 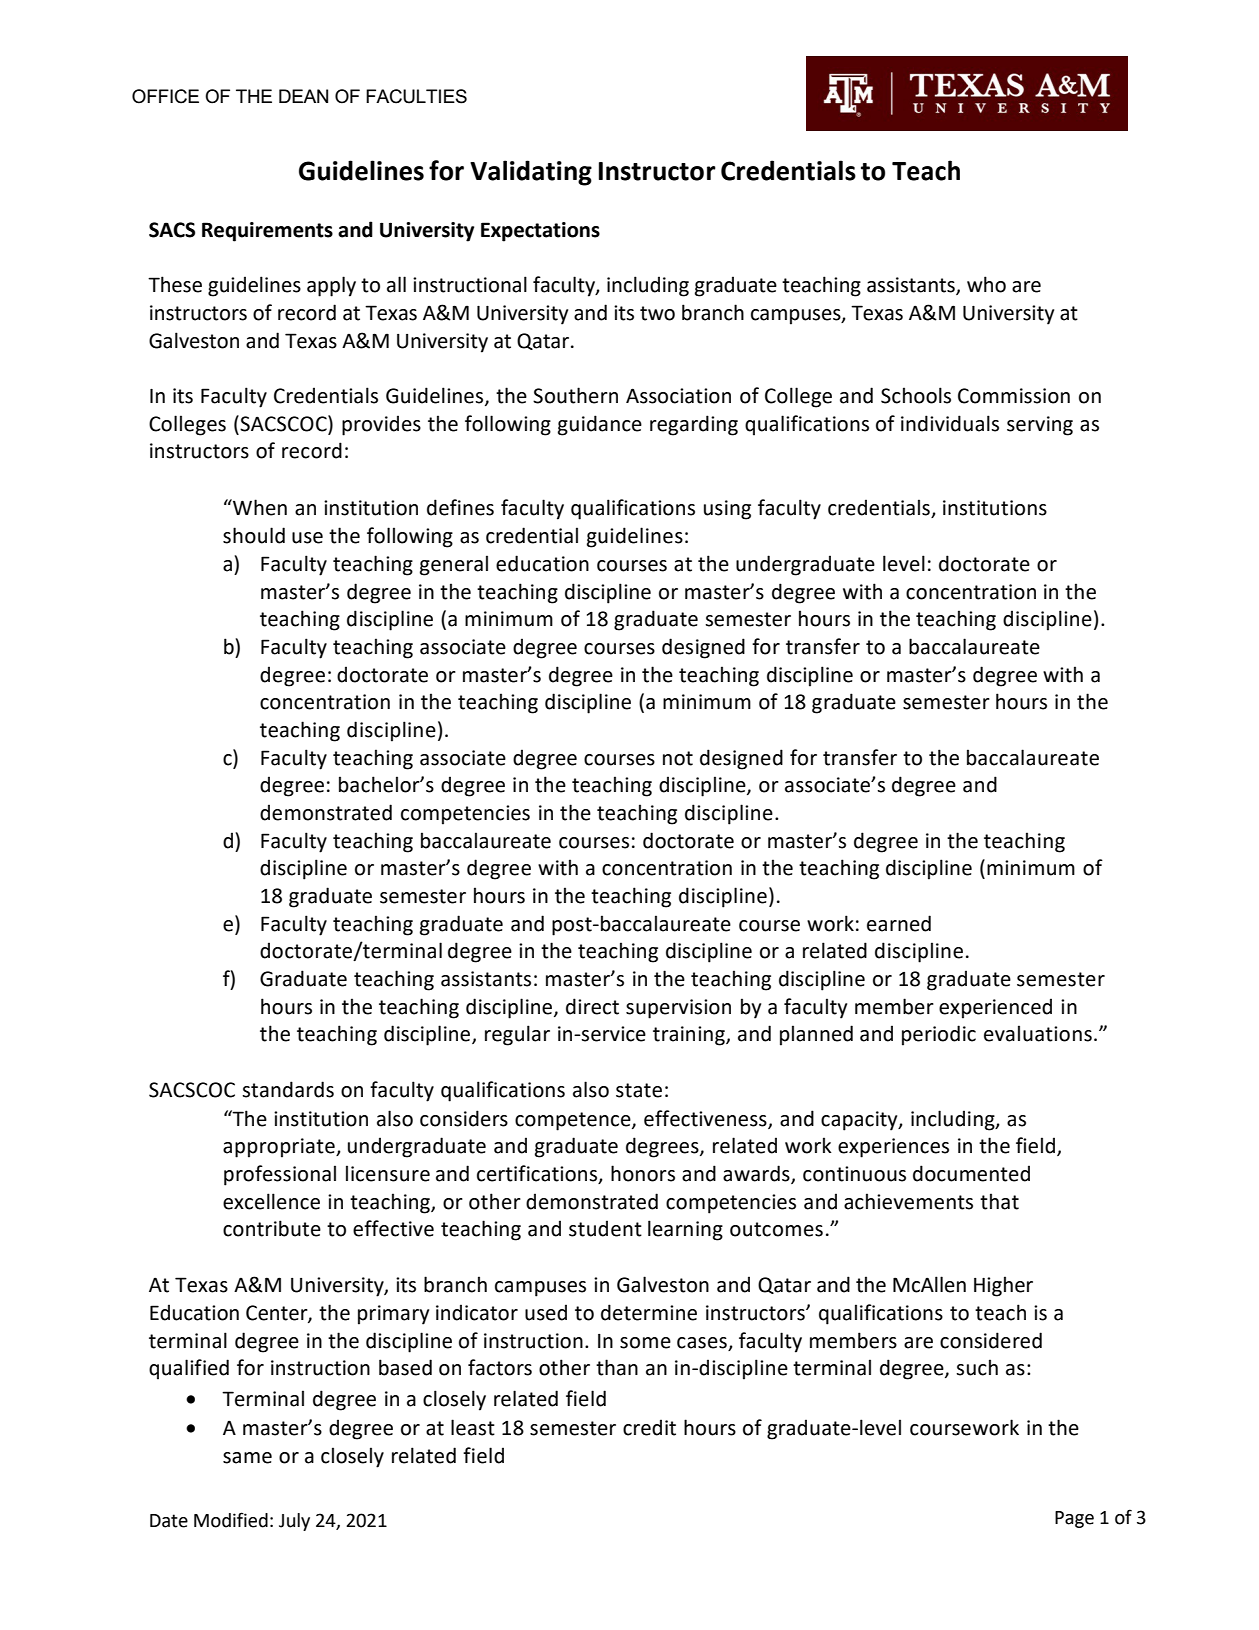 What do you see at coordinates (986, 284) in the screenshot?
I see `who` at bounding box center [986, 284].
